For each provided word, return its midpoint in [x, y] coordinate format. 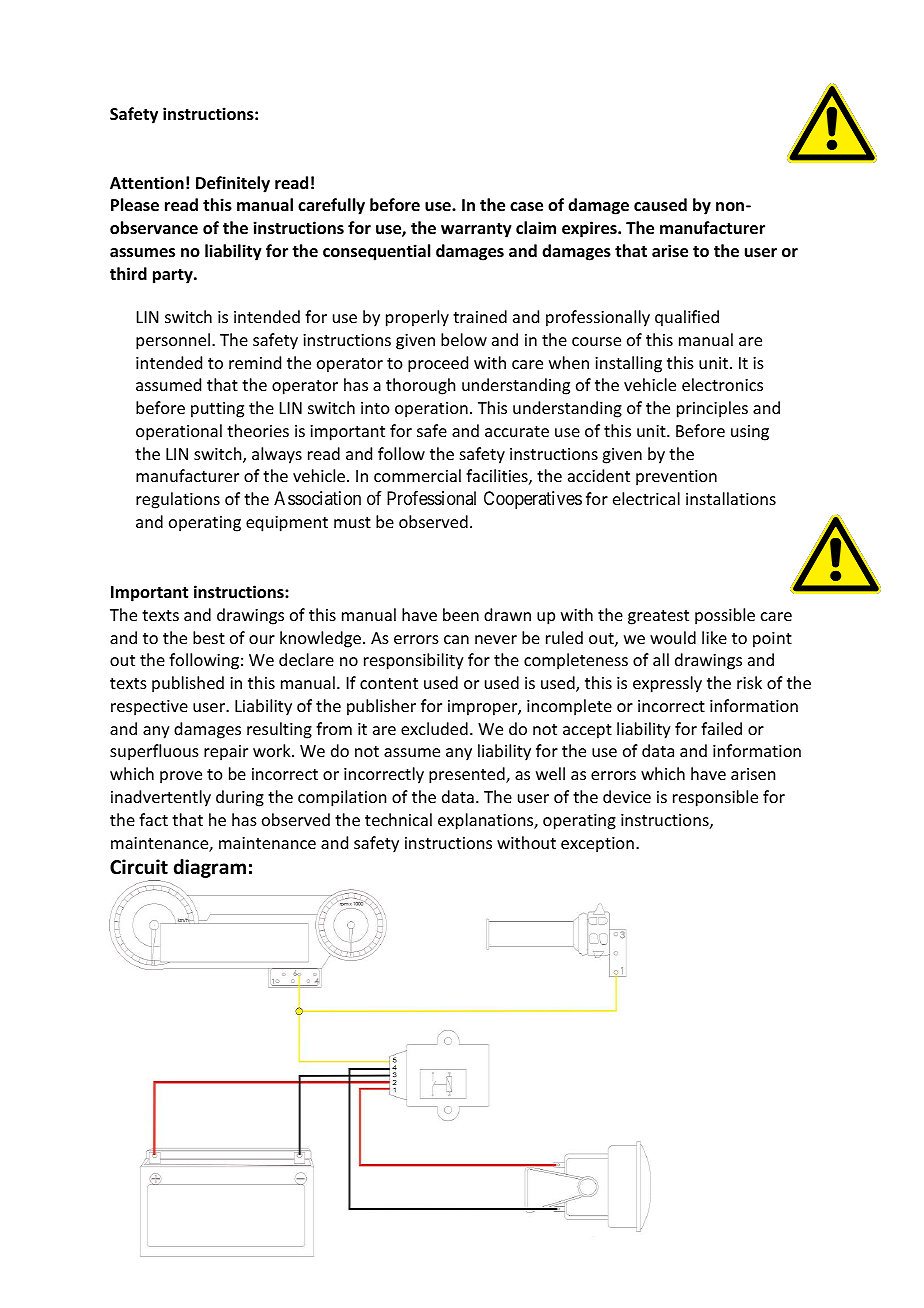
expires [590, 229]
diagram [210, 868]
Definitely [233, 184]
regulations [178, 500]
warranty [476, 230]
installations [731, 498]
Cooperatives [533, 500]
